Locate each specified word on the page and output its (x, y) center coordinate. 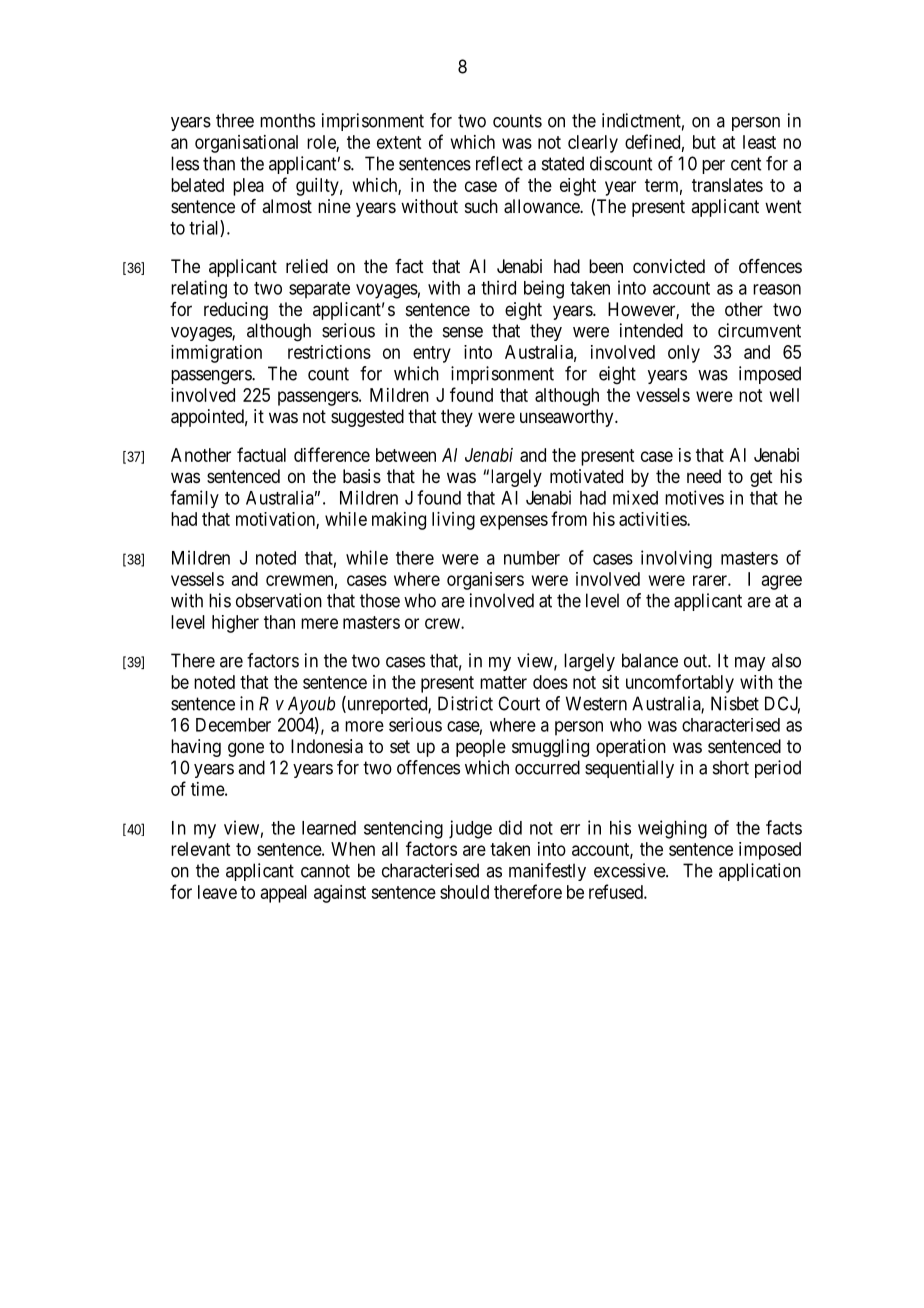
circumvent (759, 330)
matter (503, 682)
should (464, 892)
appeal (284, 894)
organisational (246, 144)
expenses (514, 522)
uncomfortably (680, 683)
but (704, 142)
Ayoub (311, 705)
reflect (499, 163)
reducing (236, 311)
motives (694, 497)
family (194, 499)
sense (463, 332)
